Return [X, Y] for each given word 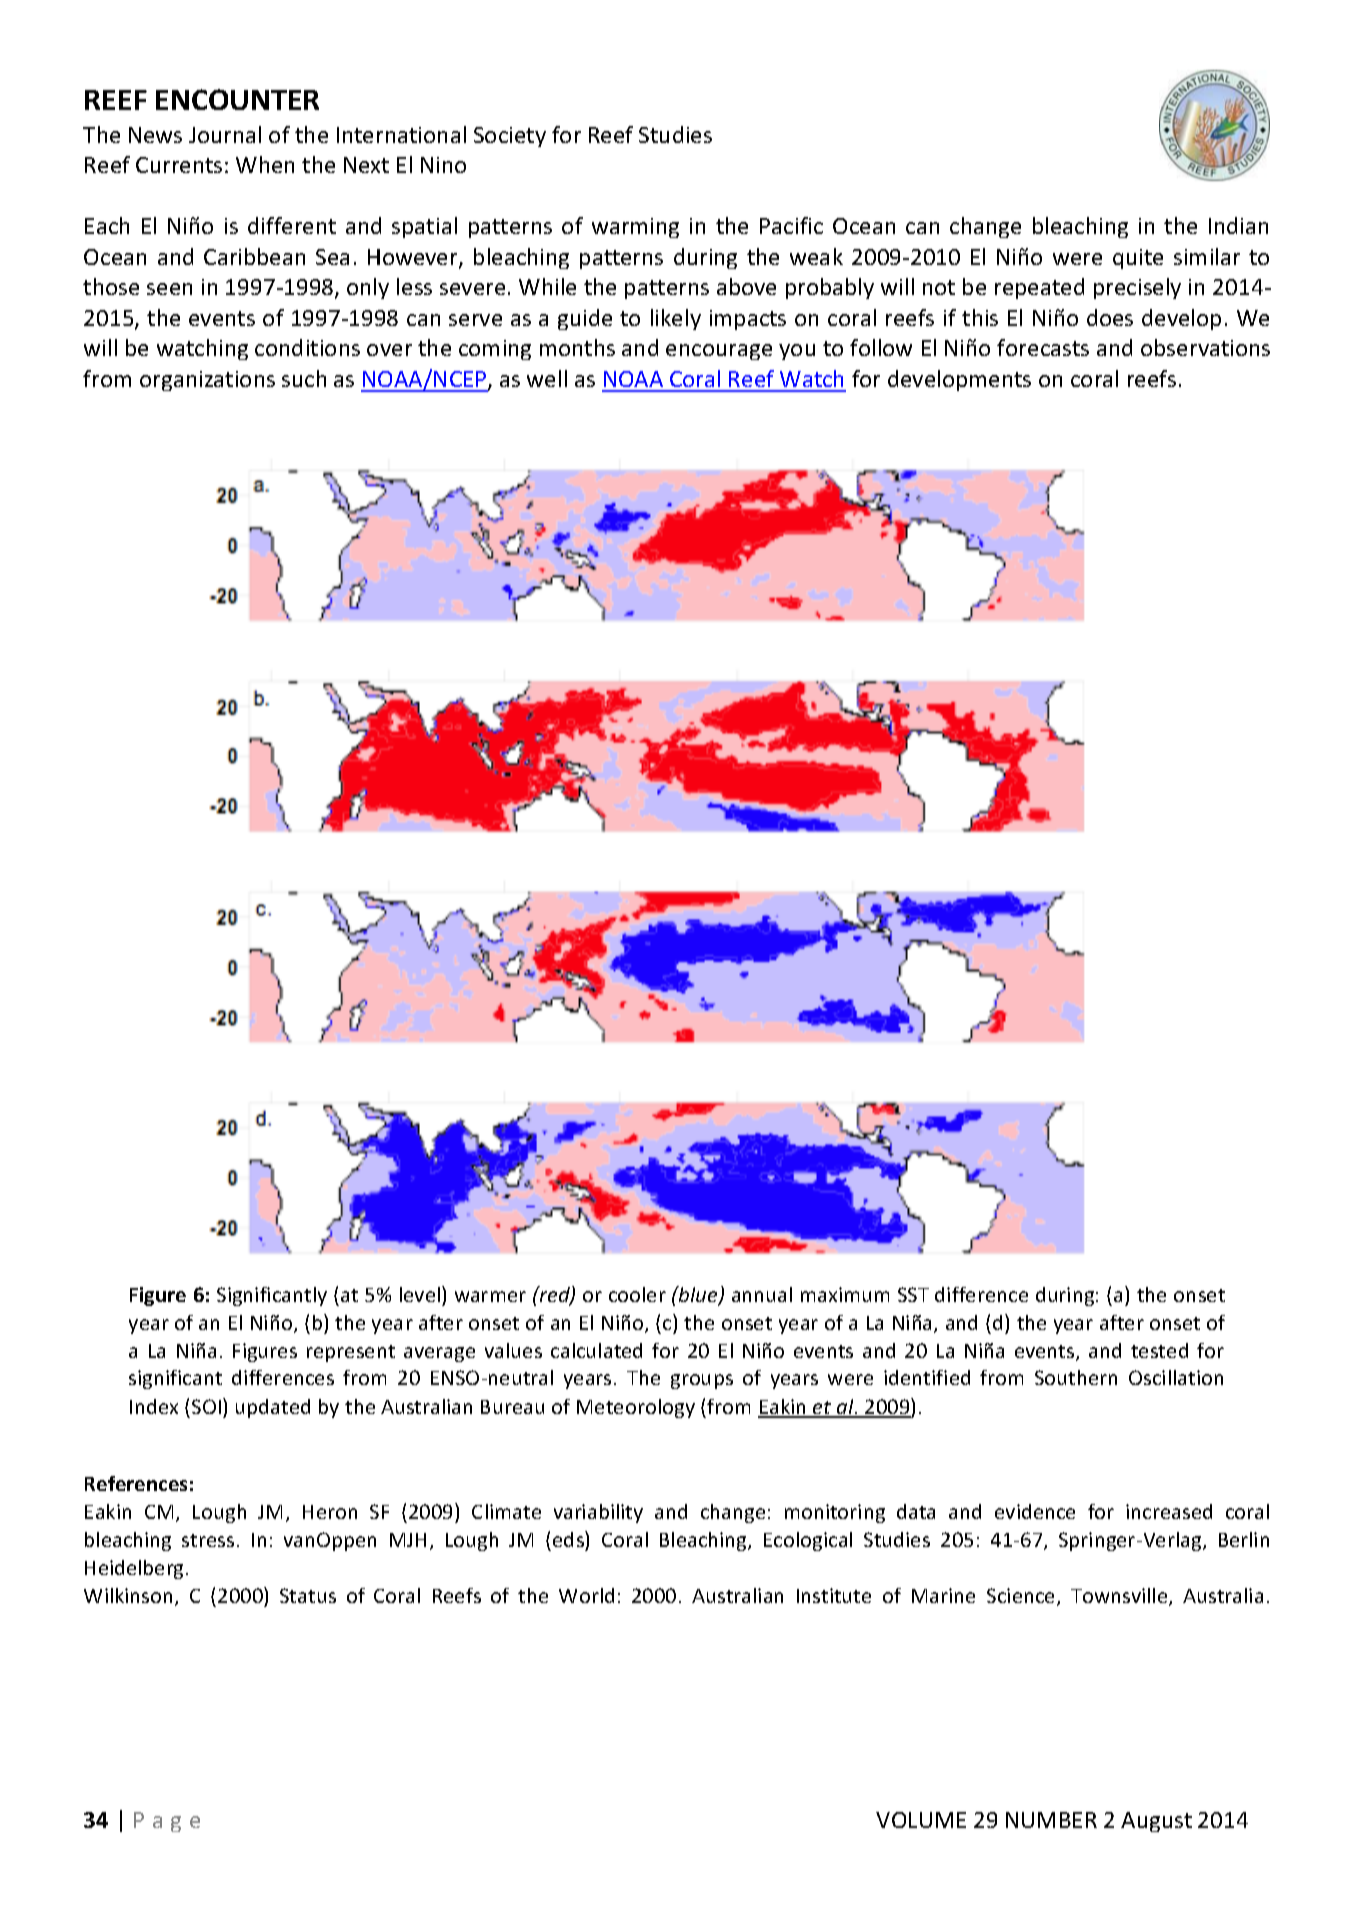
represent [351, 1353]
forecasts [1043, 347]
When [265, 164]
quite [1138, 259]
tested [1159, 1350]
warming [635, 228]
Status [308, 1595]
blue [698, 1295]
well [547, 378]
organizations [207, 381]
